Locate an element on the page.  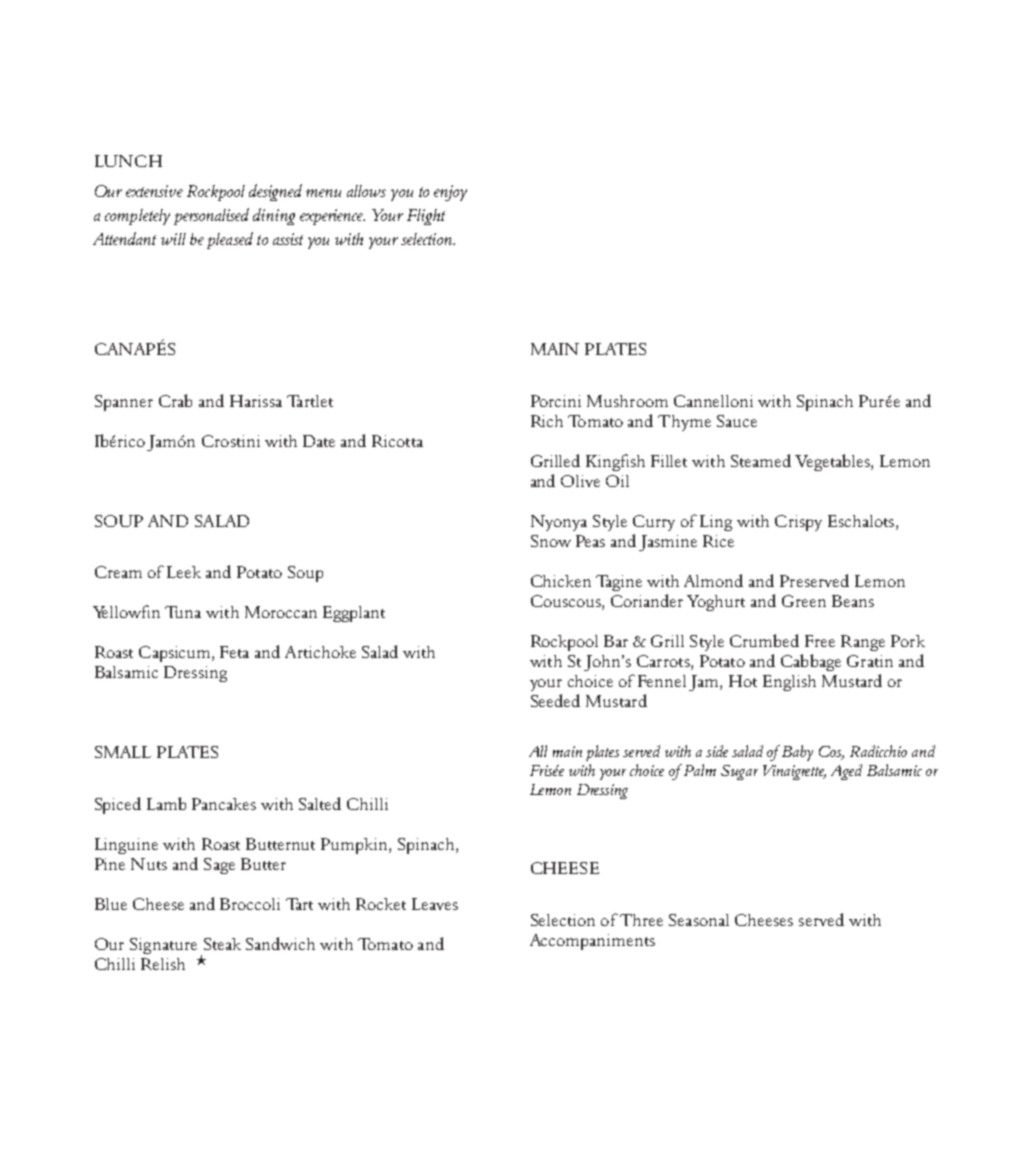
Steak is located at coordinates (222, 944).
